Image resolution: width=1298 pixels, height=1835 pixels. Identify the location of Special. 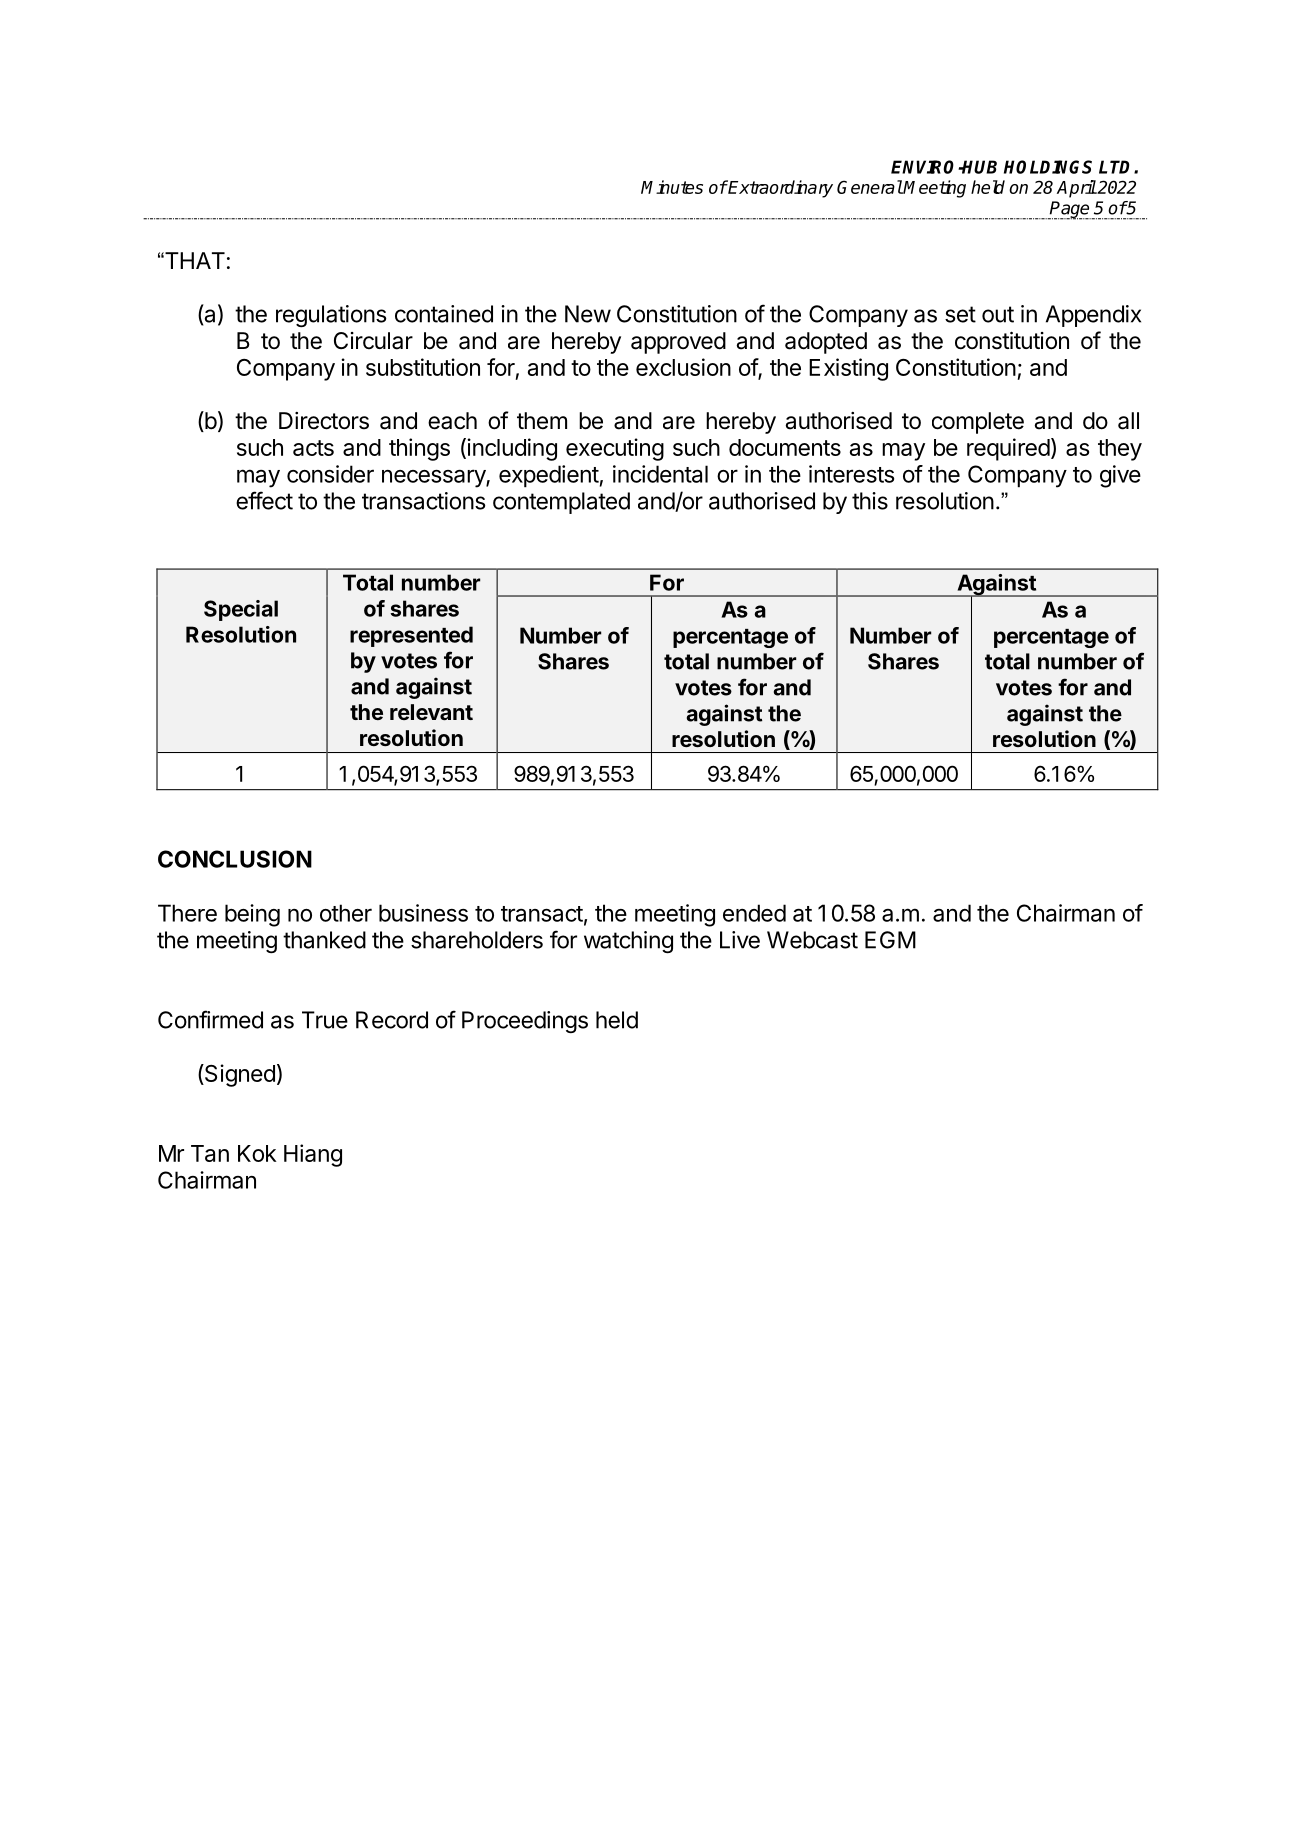
(241, 610).
